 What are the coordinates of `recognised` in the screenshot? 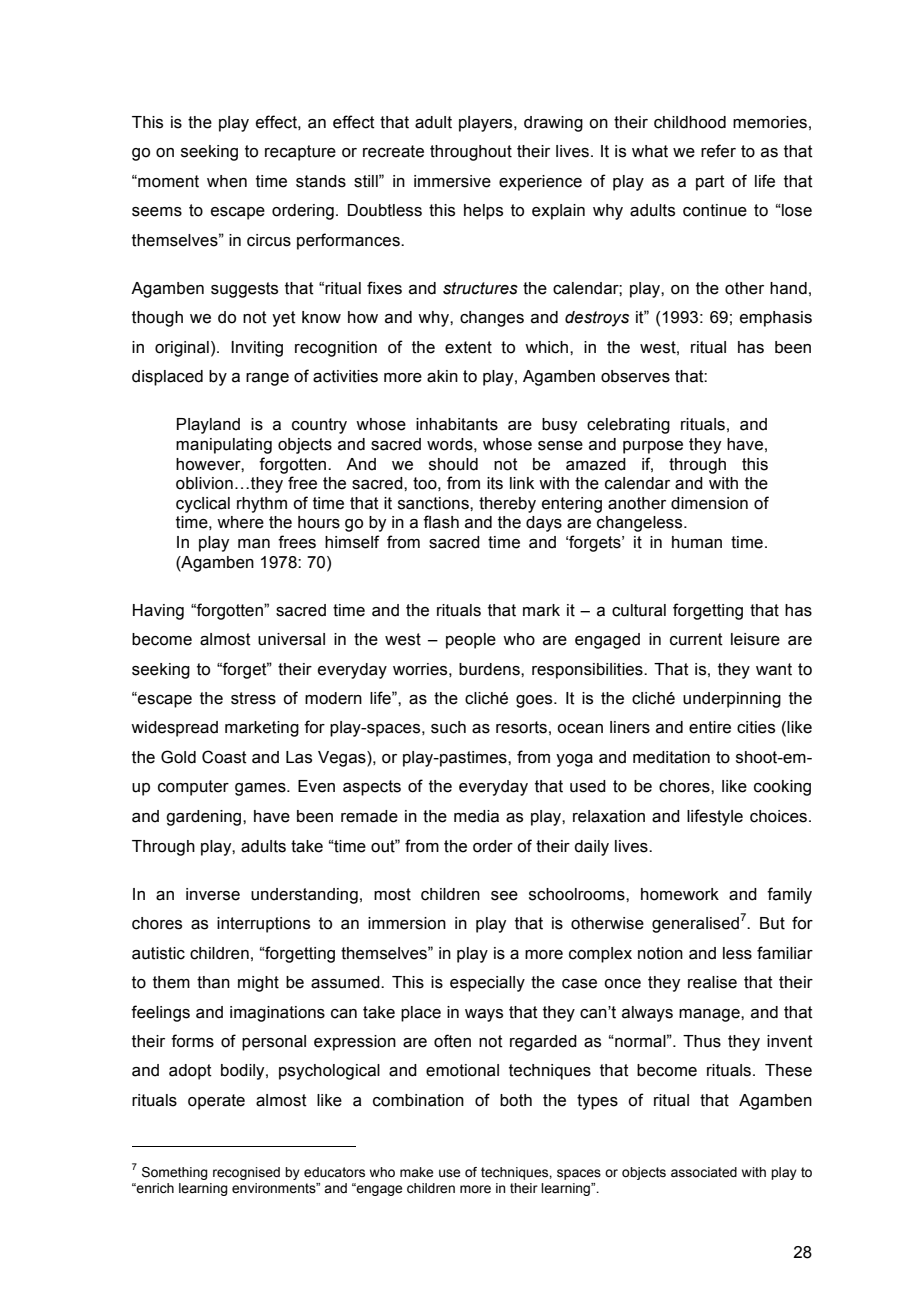 It's located at (246, 1173).
